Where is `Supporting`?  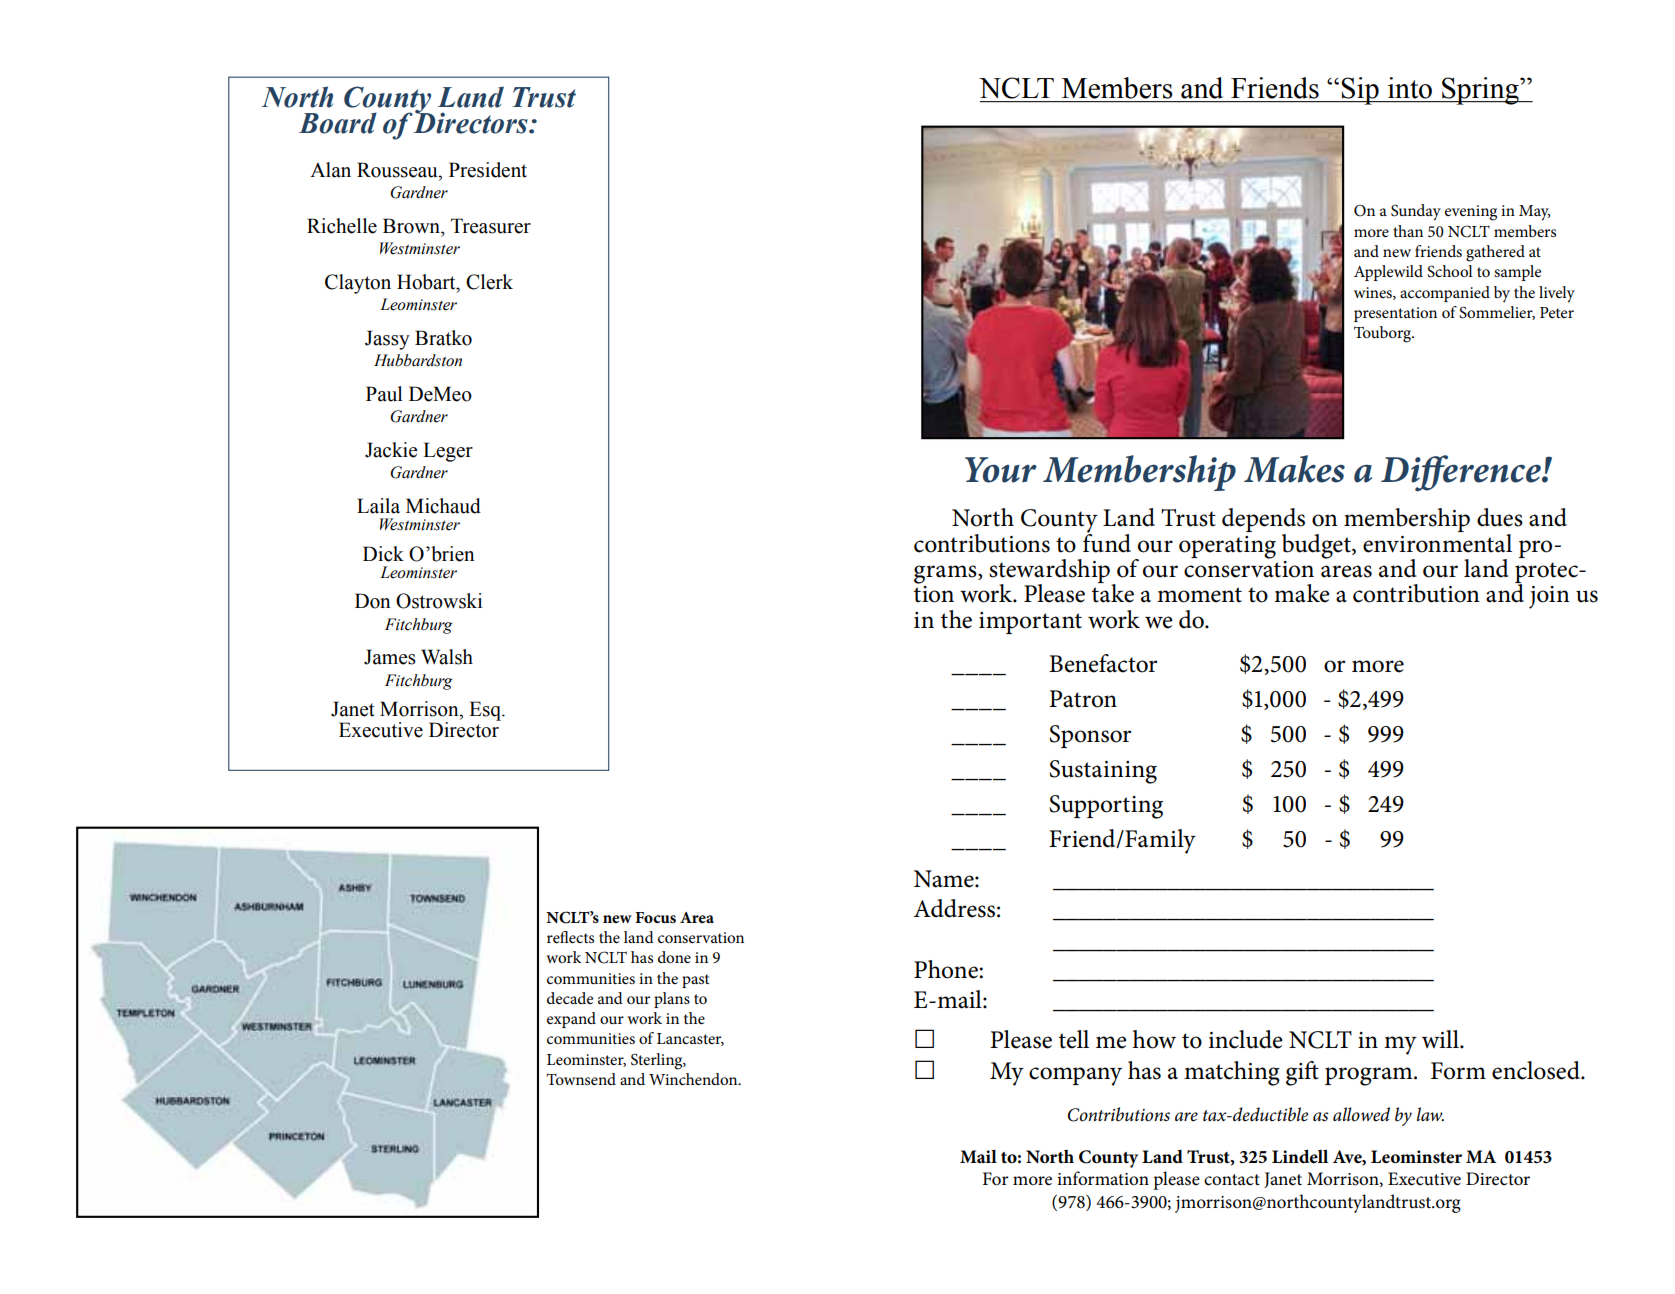
Supporting is located at coordinates (1106, 807).
